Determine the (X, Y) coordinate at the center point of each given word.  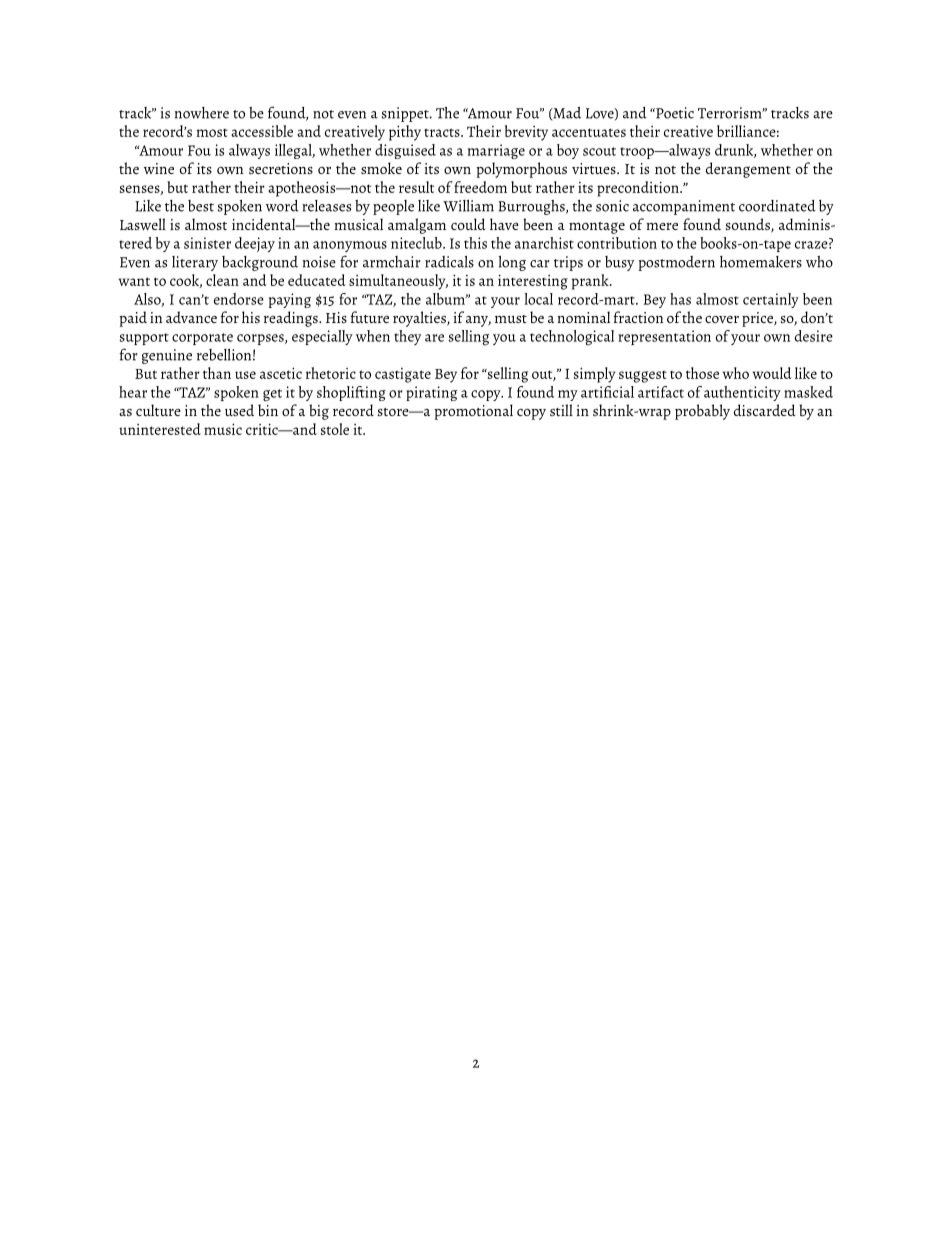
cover (722, 319)
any (478, 321)
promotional (473, 412)
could (468, 224)
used (239, 410)
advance (191, 317)
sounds (749, 225)
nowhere (201, 113)
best (201, 206)
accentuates (589, 132)
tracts (443, 132)
